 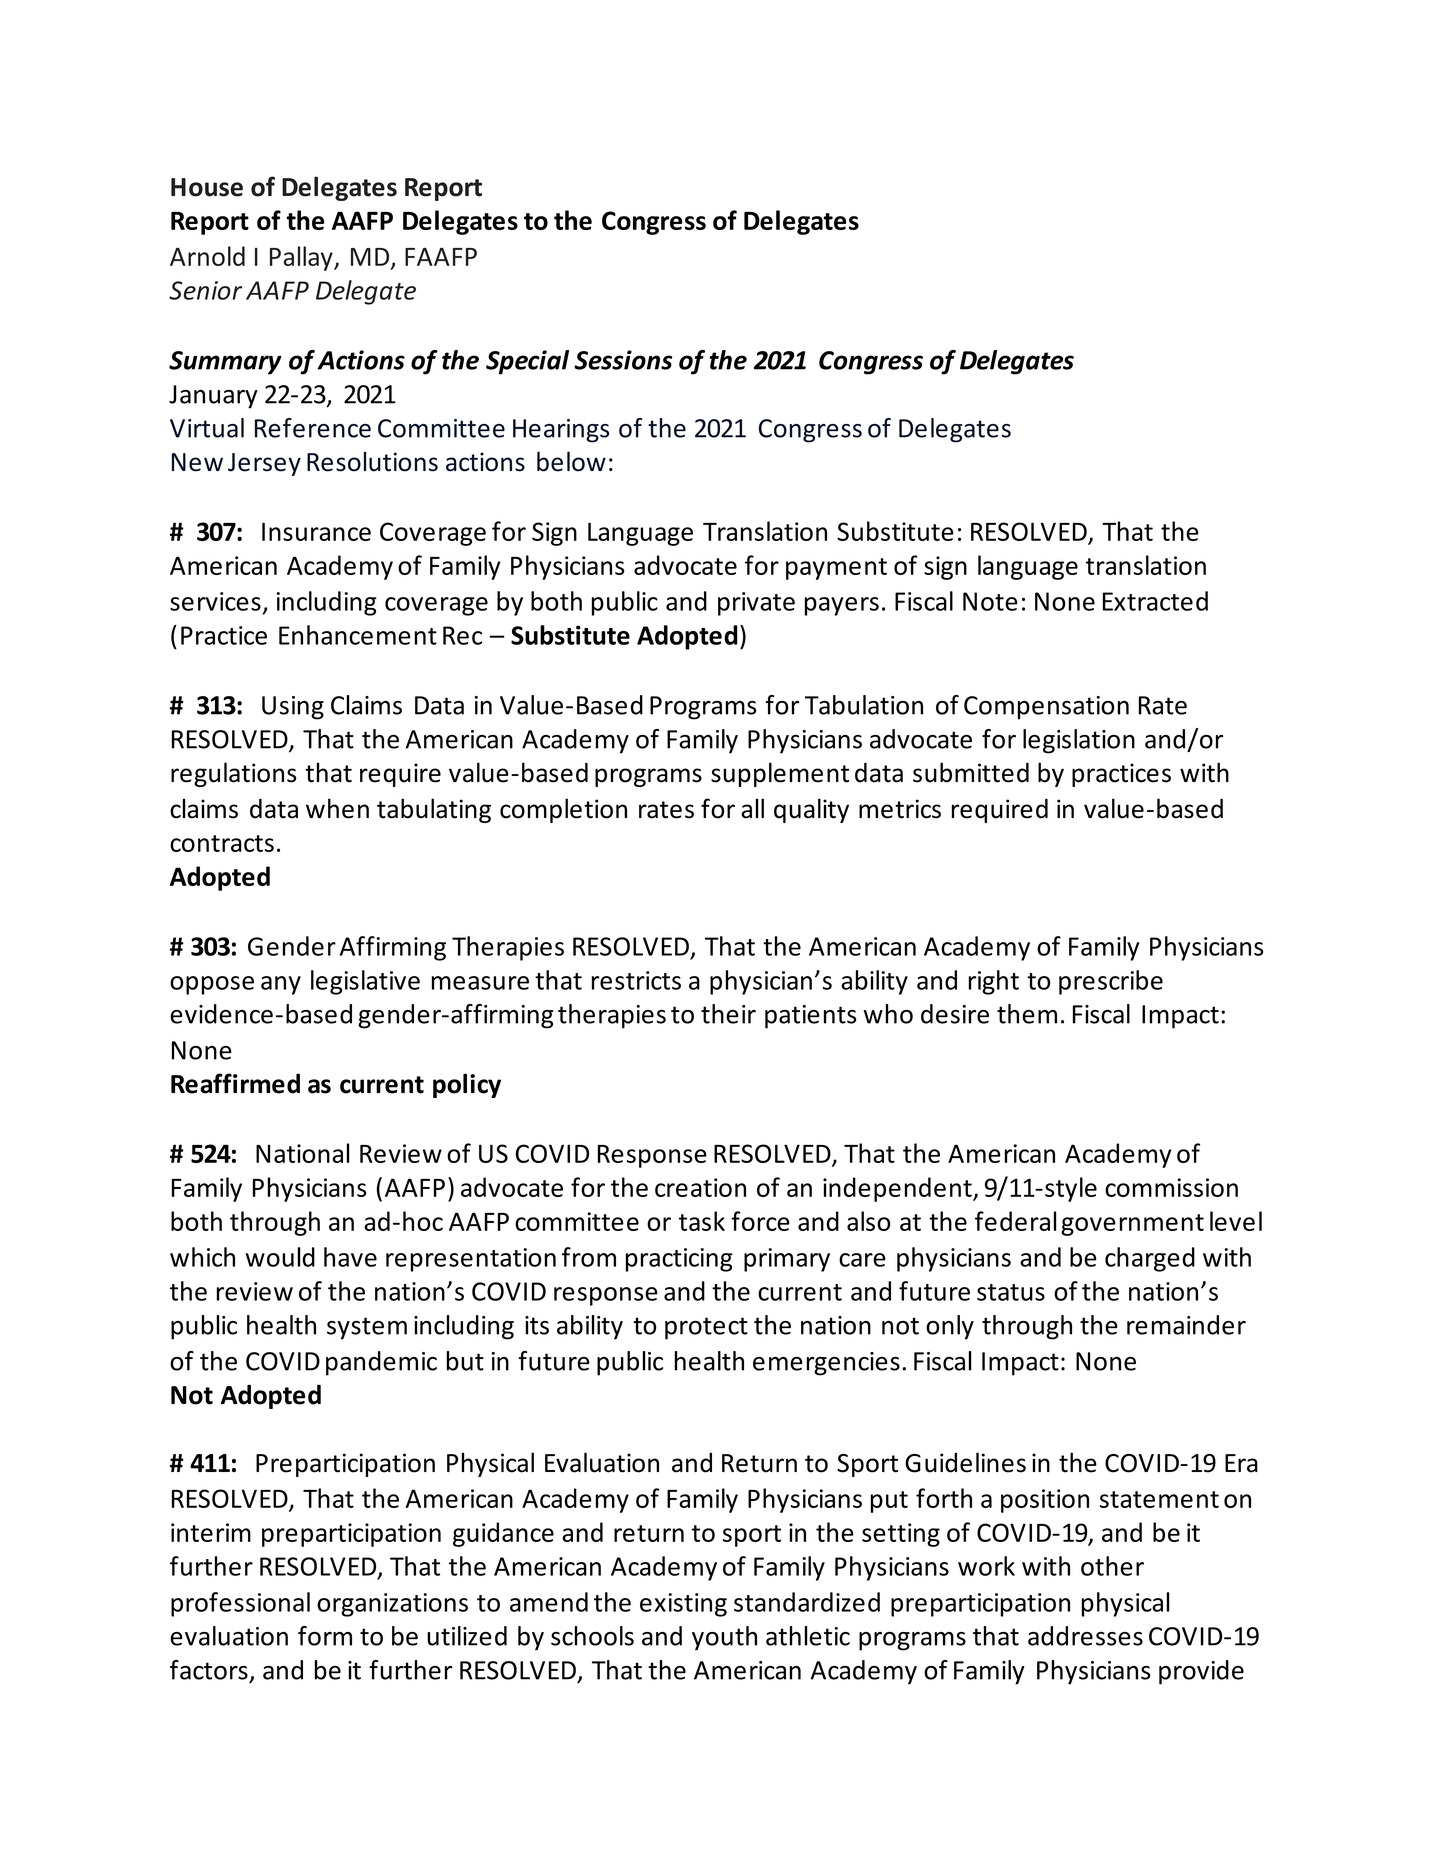 What do you see at coordinates (1085, 1636) in the image?
I see `addresses` at bounding box center [1085, 1636].
